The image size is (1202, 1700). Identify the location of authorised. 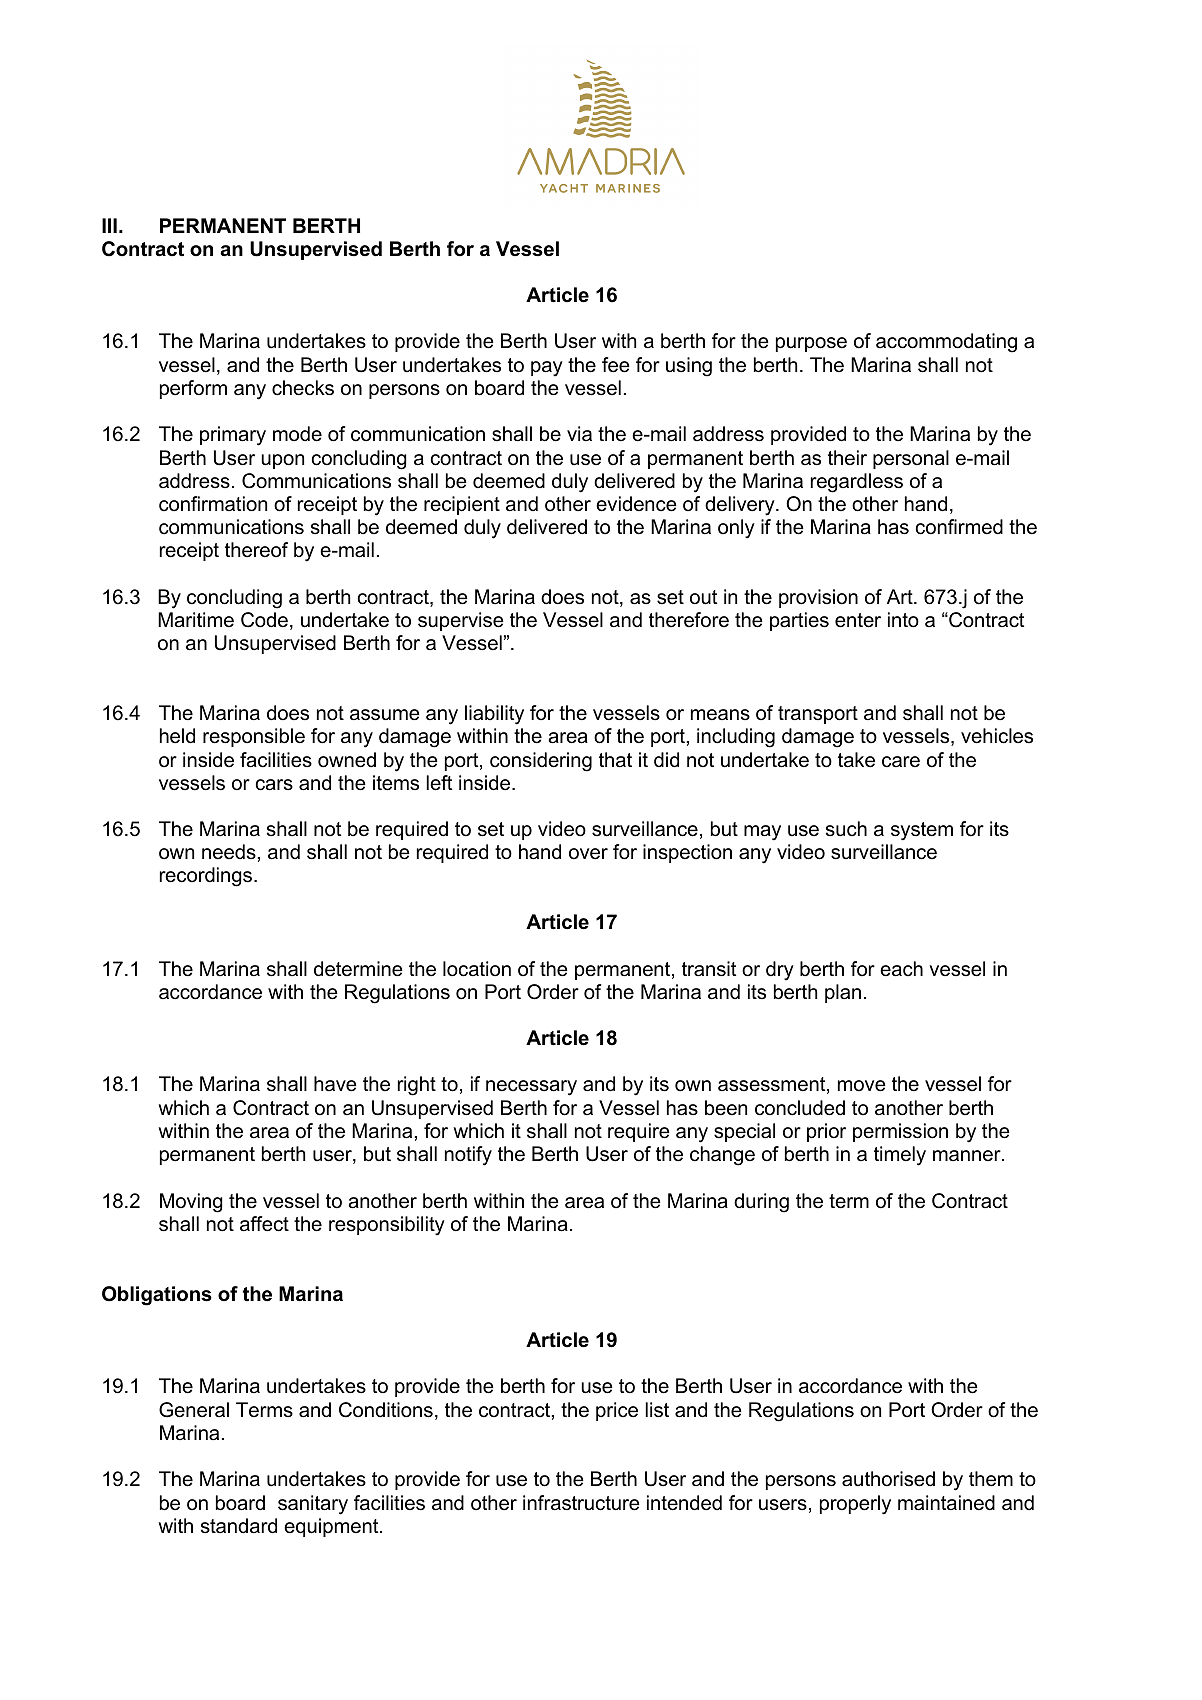
(888, 1479).
